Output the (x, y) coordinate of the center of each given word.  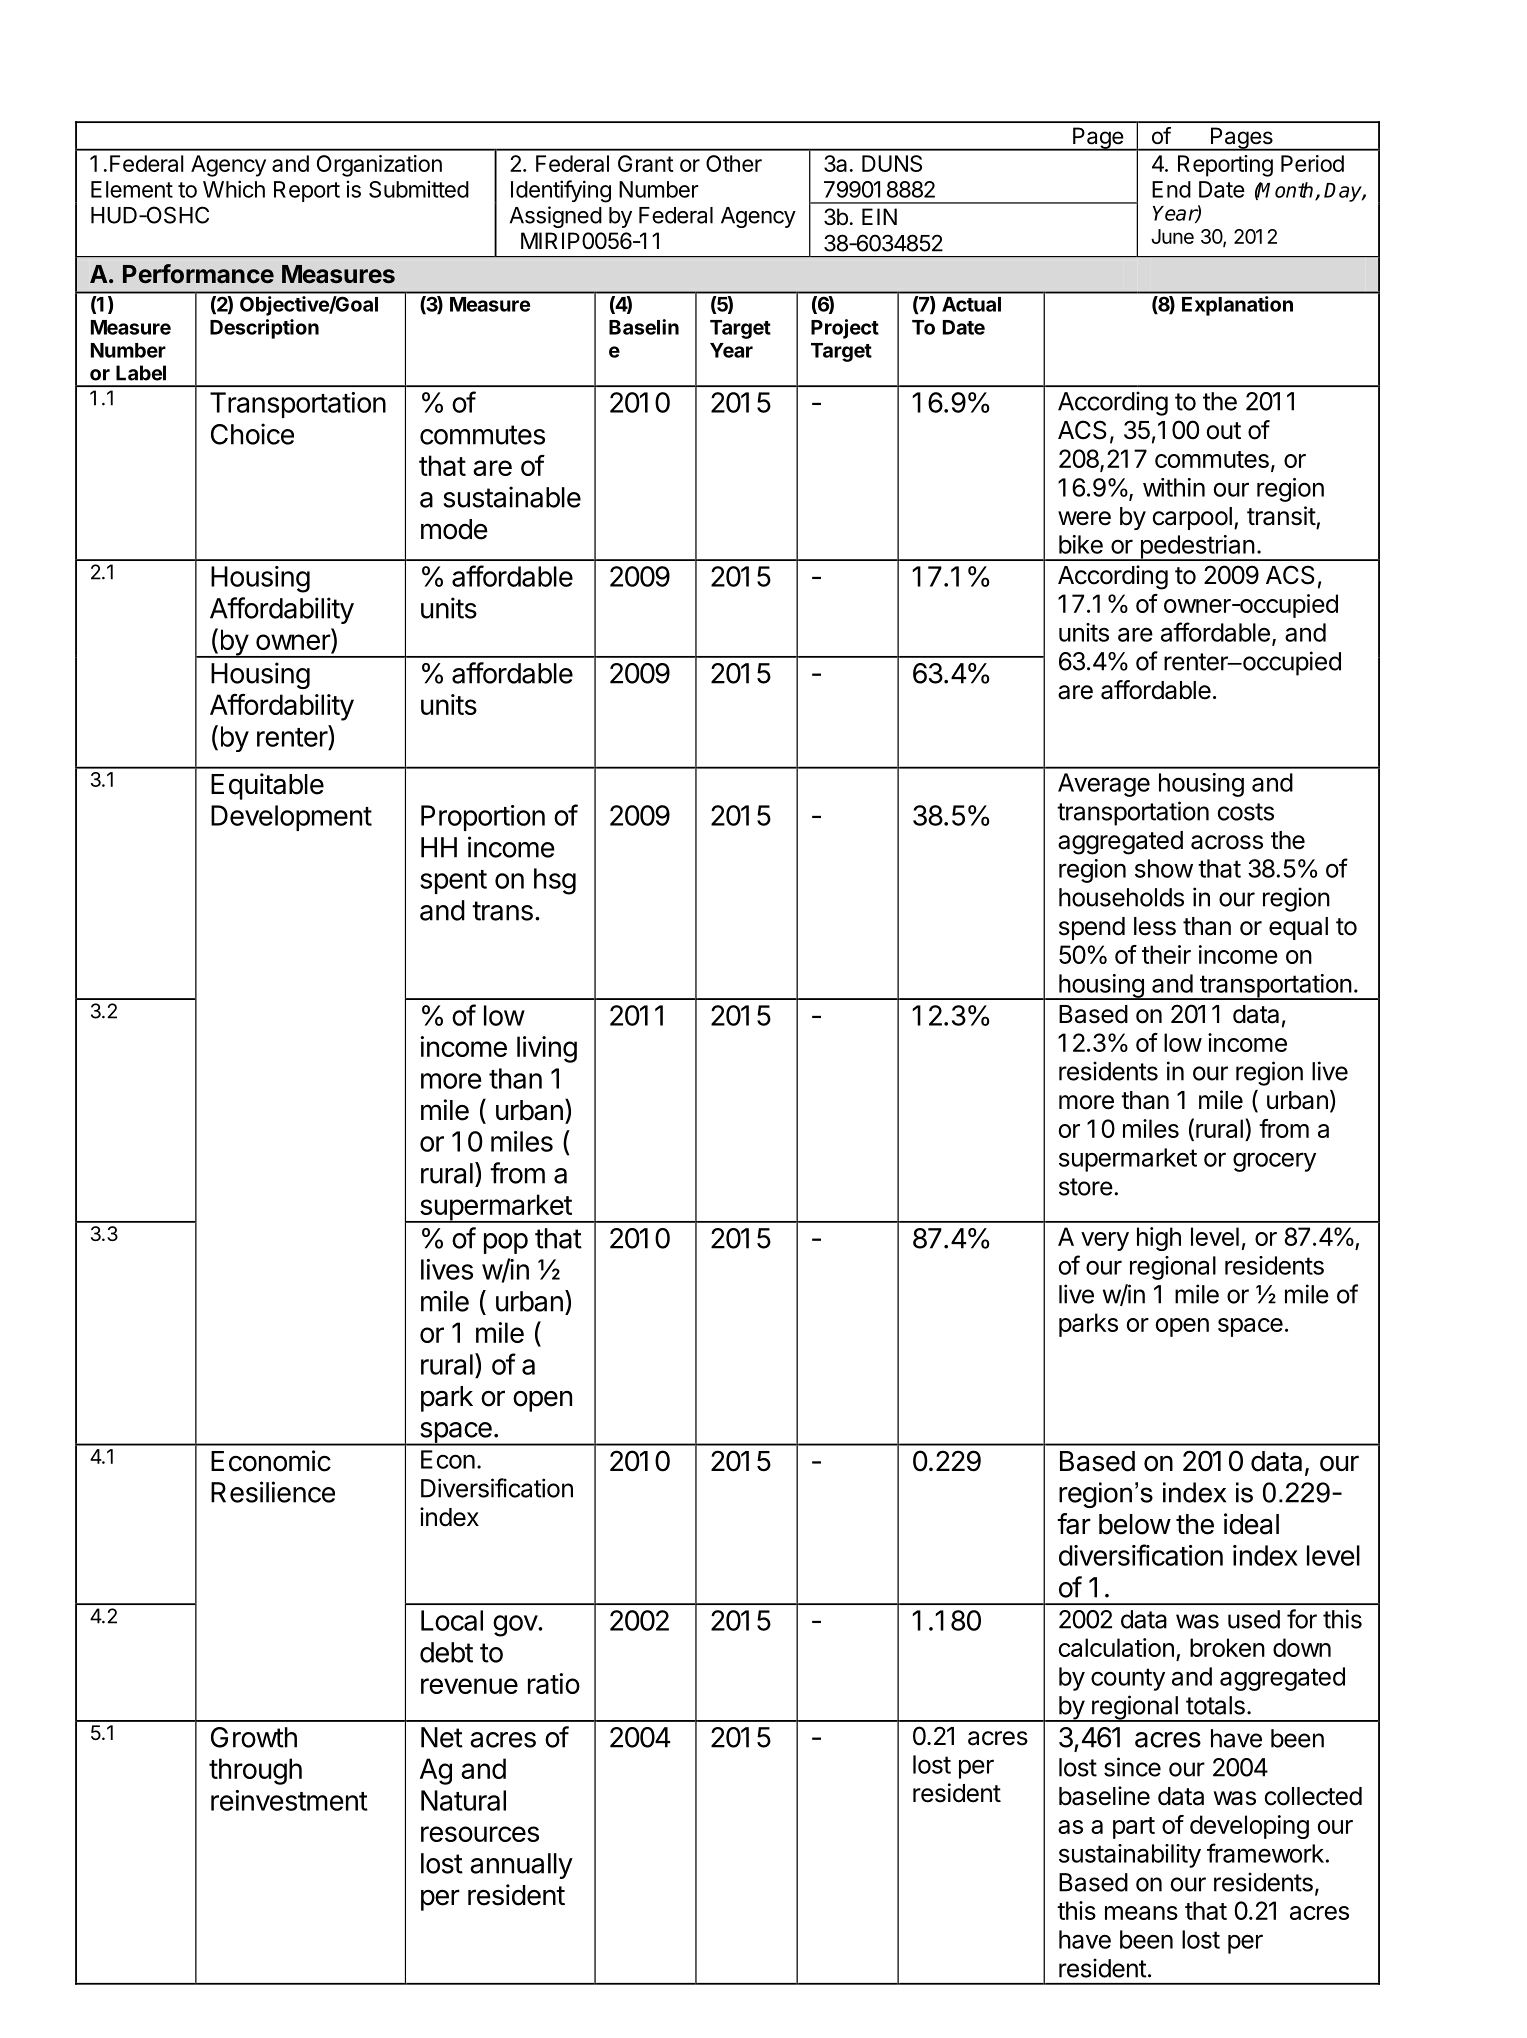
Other (734, 163)
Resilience (273, 1492)
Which (234, 189)
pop (506, 1243)
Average (1104, 785)
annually (521, 1866)
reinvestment (289, 1800)
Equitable (267, 786)
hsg (555, 881)
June (1172, 236)
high (1159, 1239)
